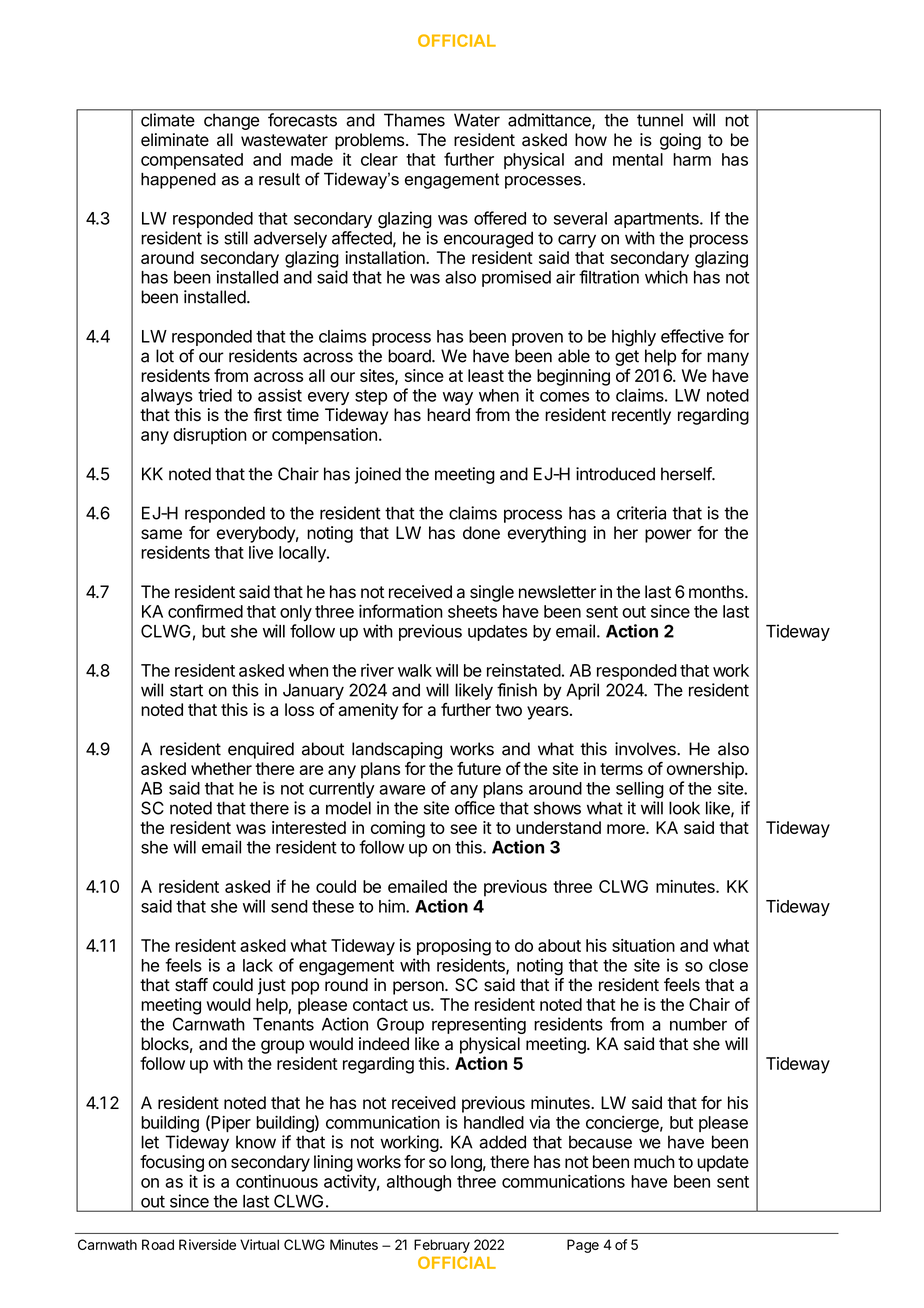 The image size is (924, 1308). What do you see at coordinates (646, 749) in the image?
I see `involves` at bounding box center [646, 749].
